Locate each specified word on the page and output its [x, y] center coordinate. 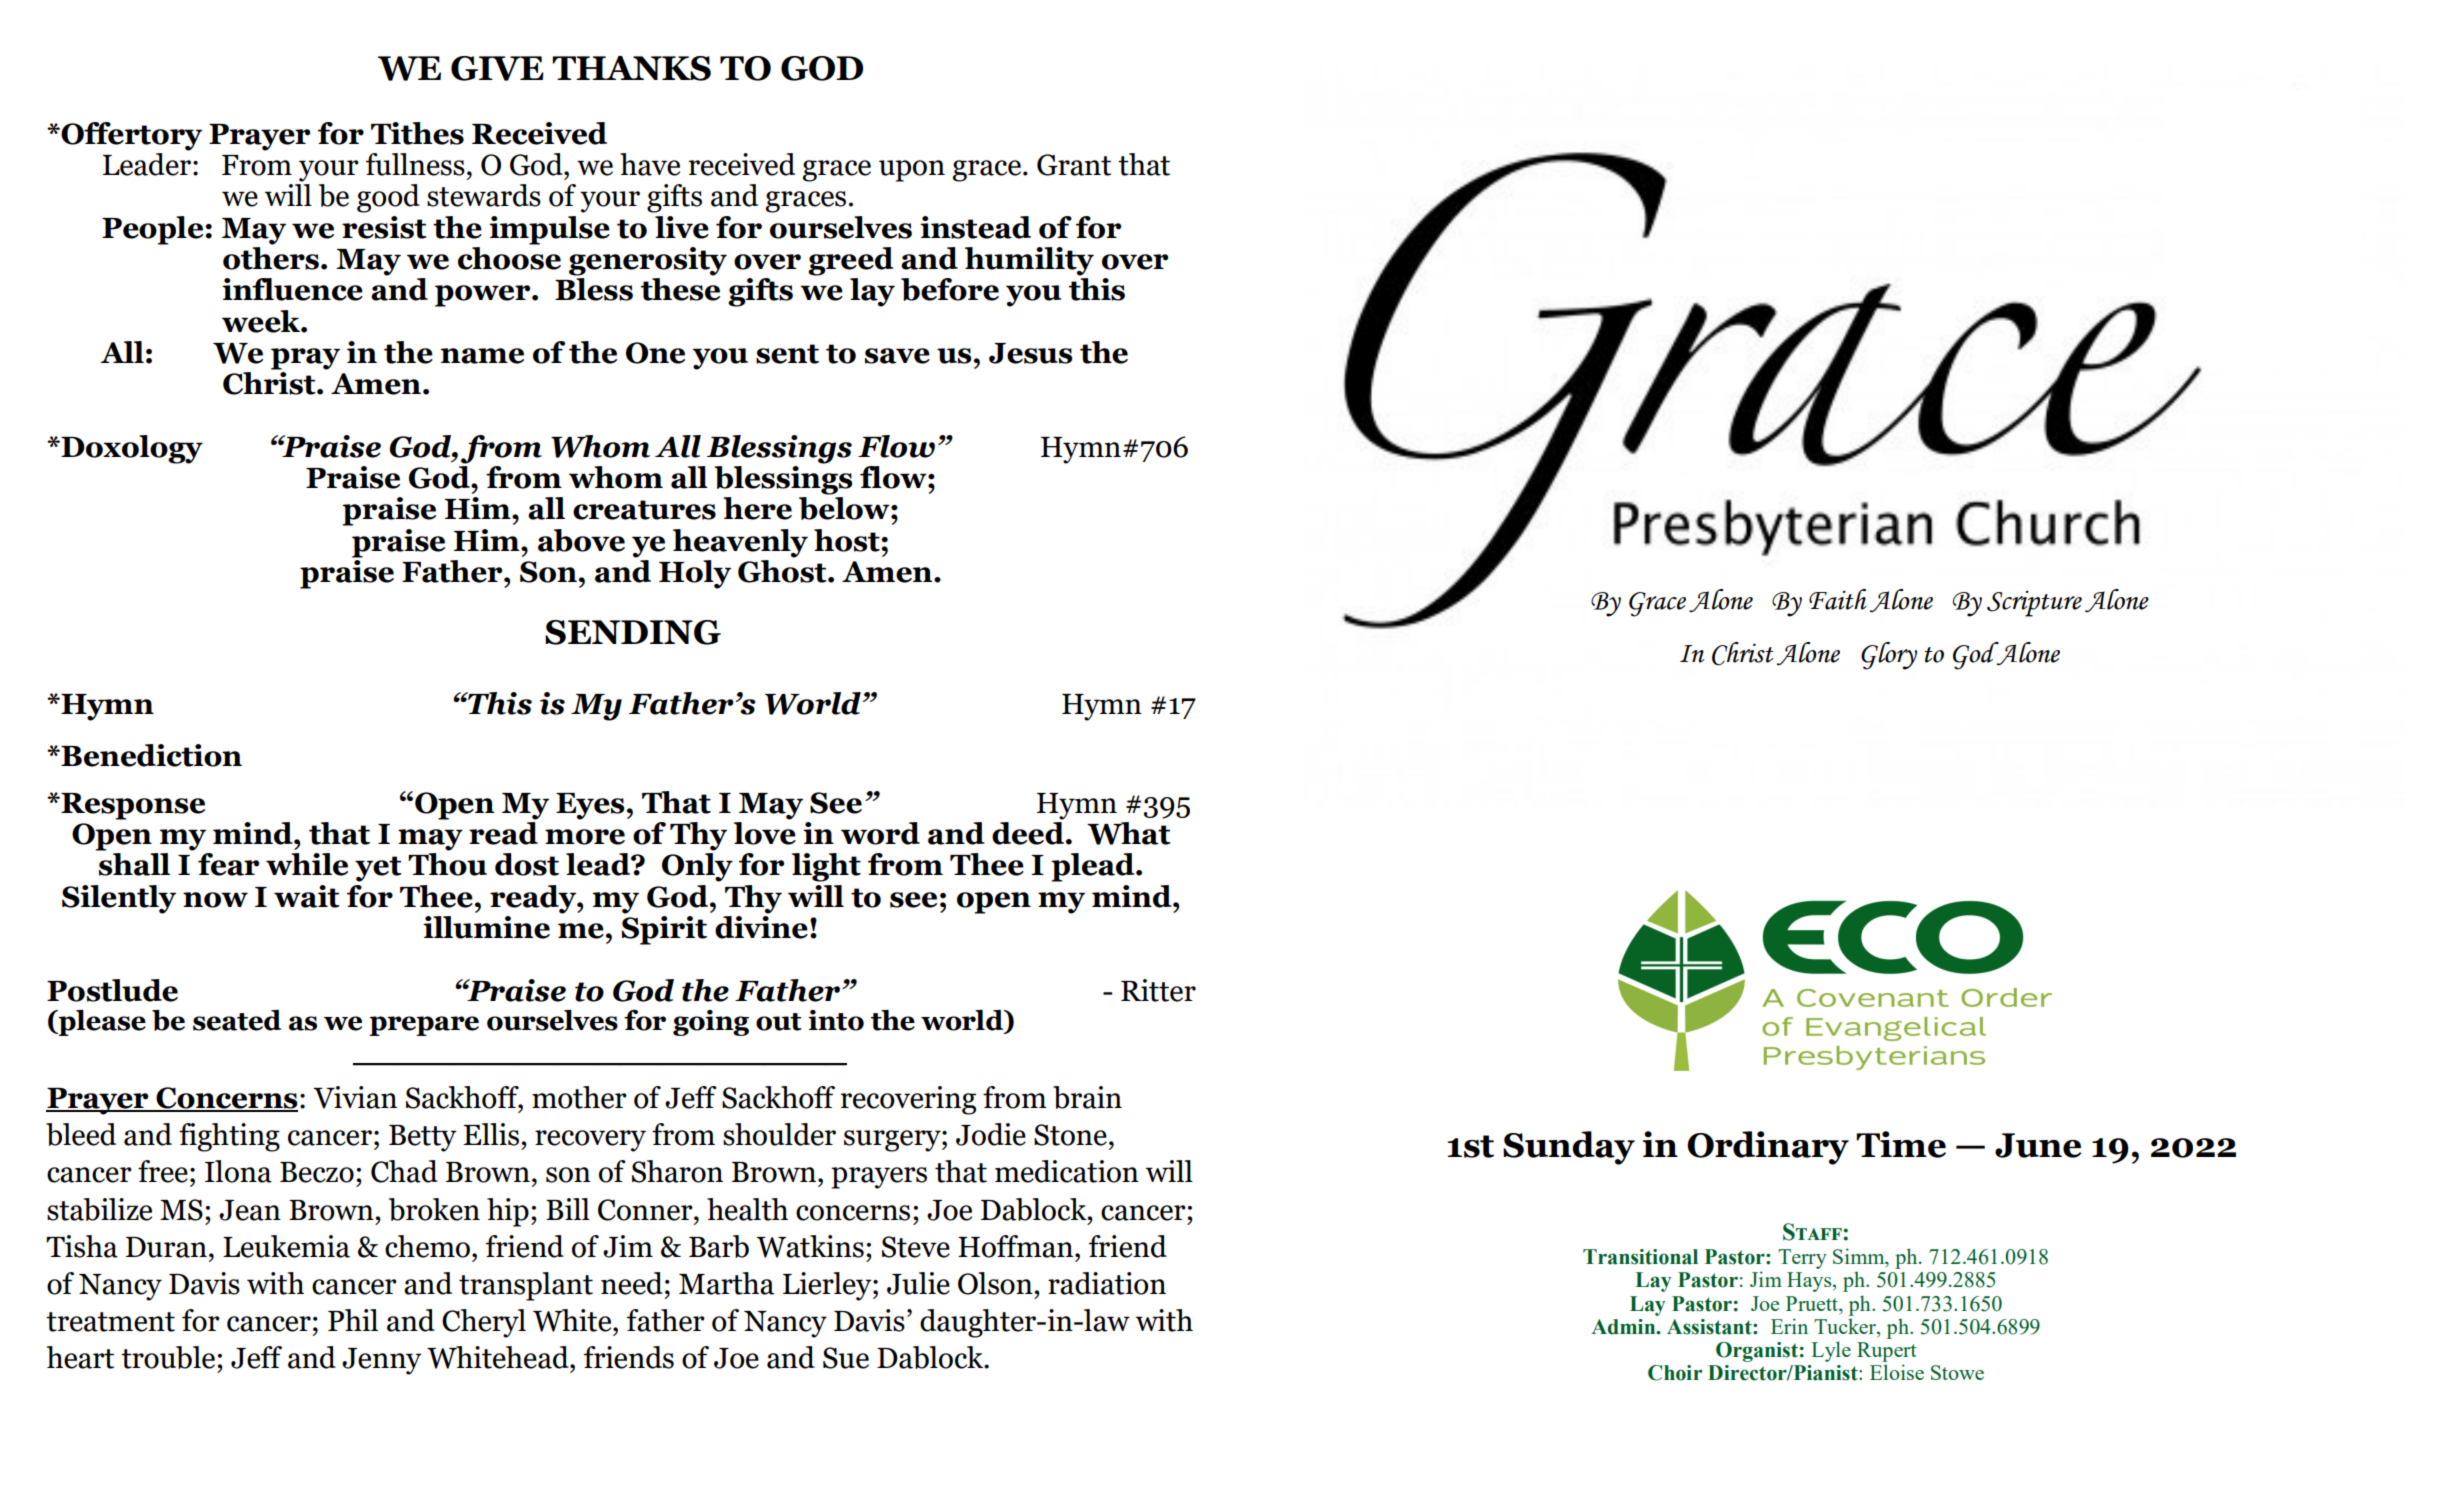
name [482, 356]
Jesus [1030, 353]
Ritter [1158, 990]
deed [1029, 832]
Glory [1889, 656]
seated [237, 1020]
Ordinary [1768, 1148]
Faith [1838, 599]
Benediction [150, 755]
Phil [353, 1320]
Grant [1074, 165]
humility [1029, 261]
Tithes [417, 133]
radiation [1107, 1283]
